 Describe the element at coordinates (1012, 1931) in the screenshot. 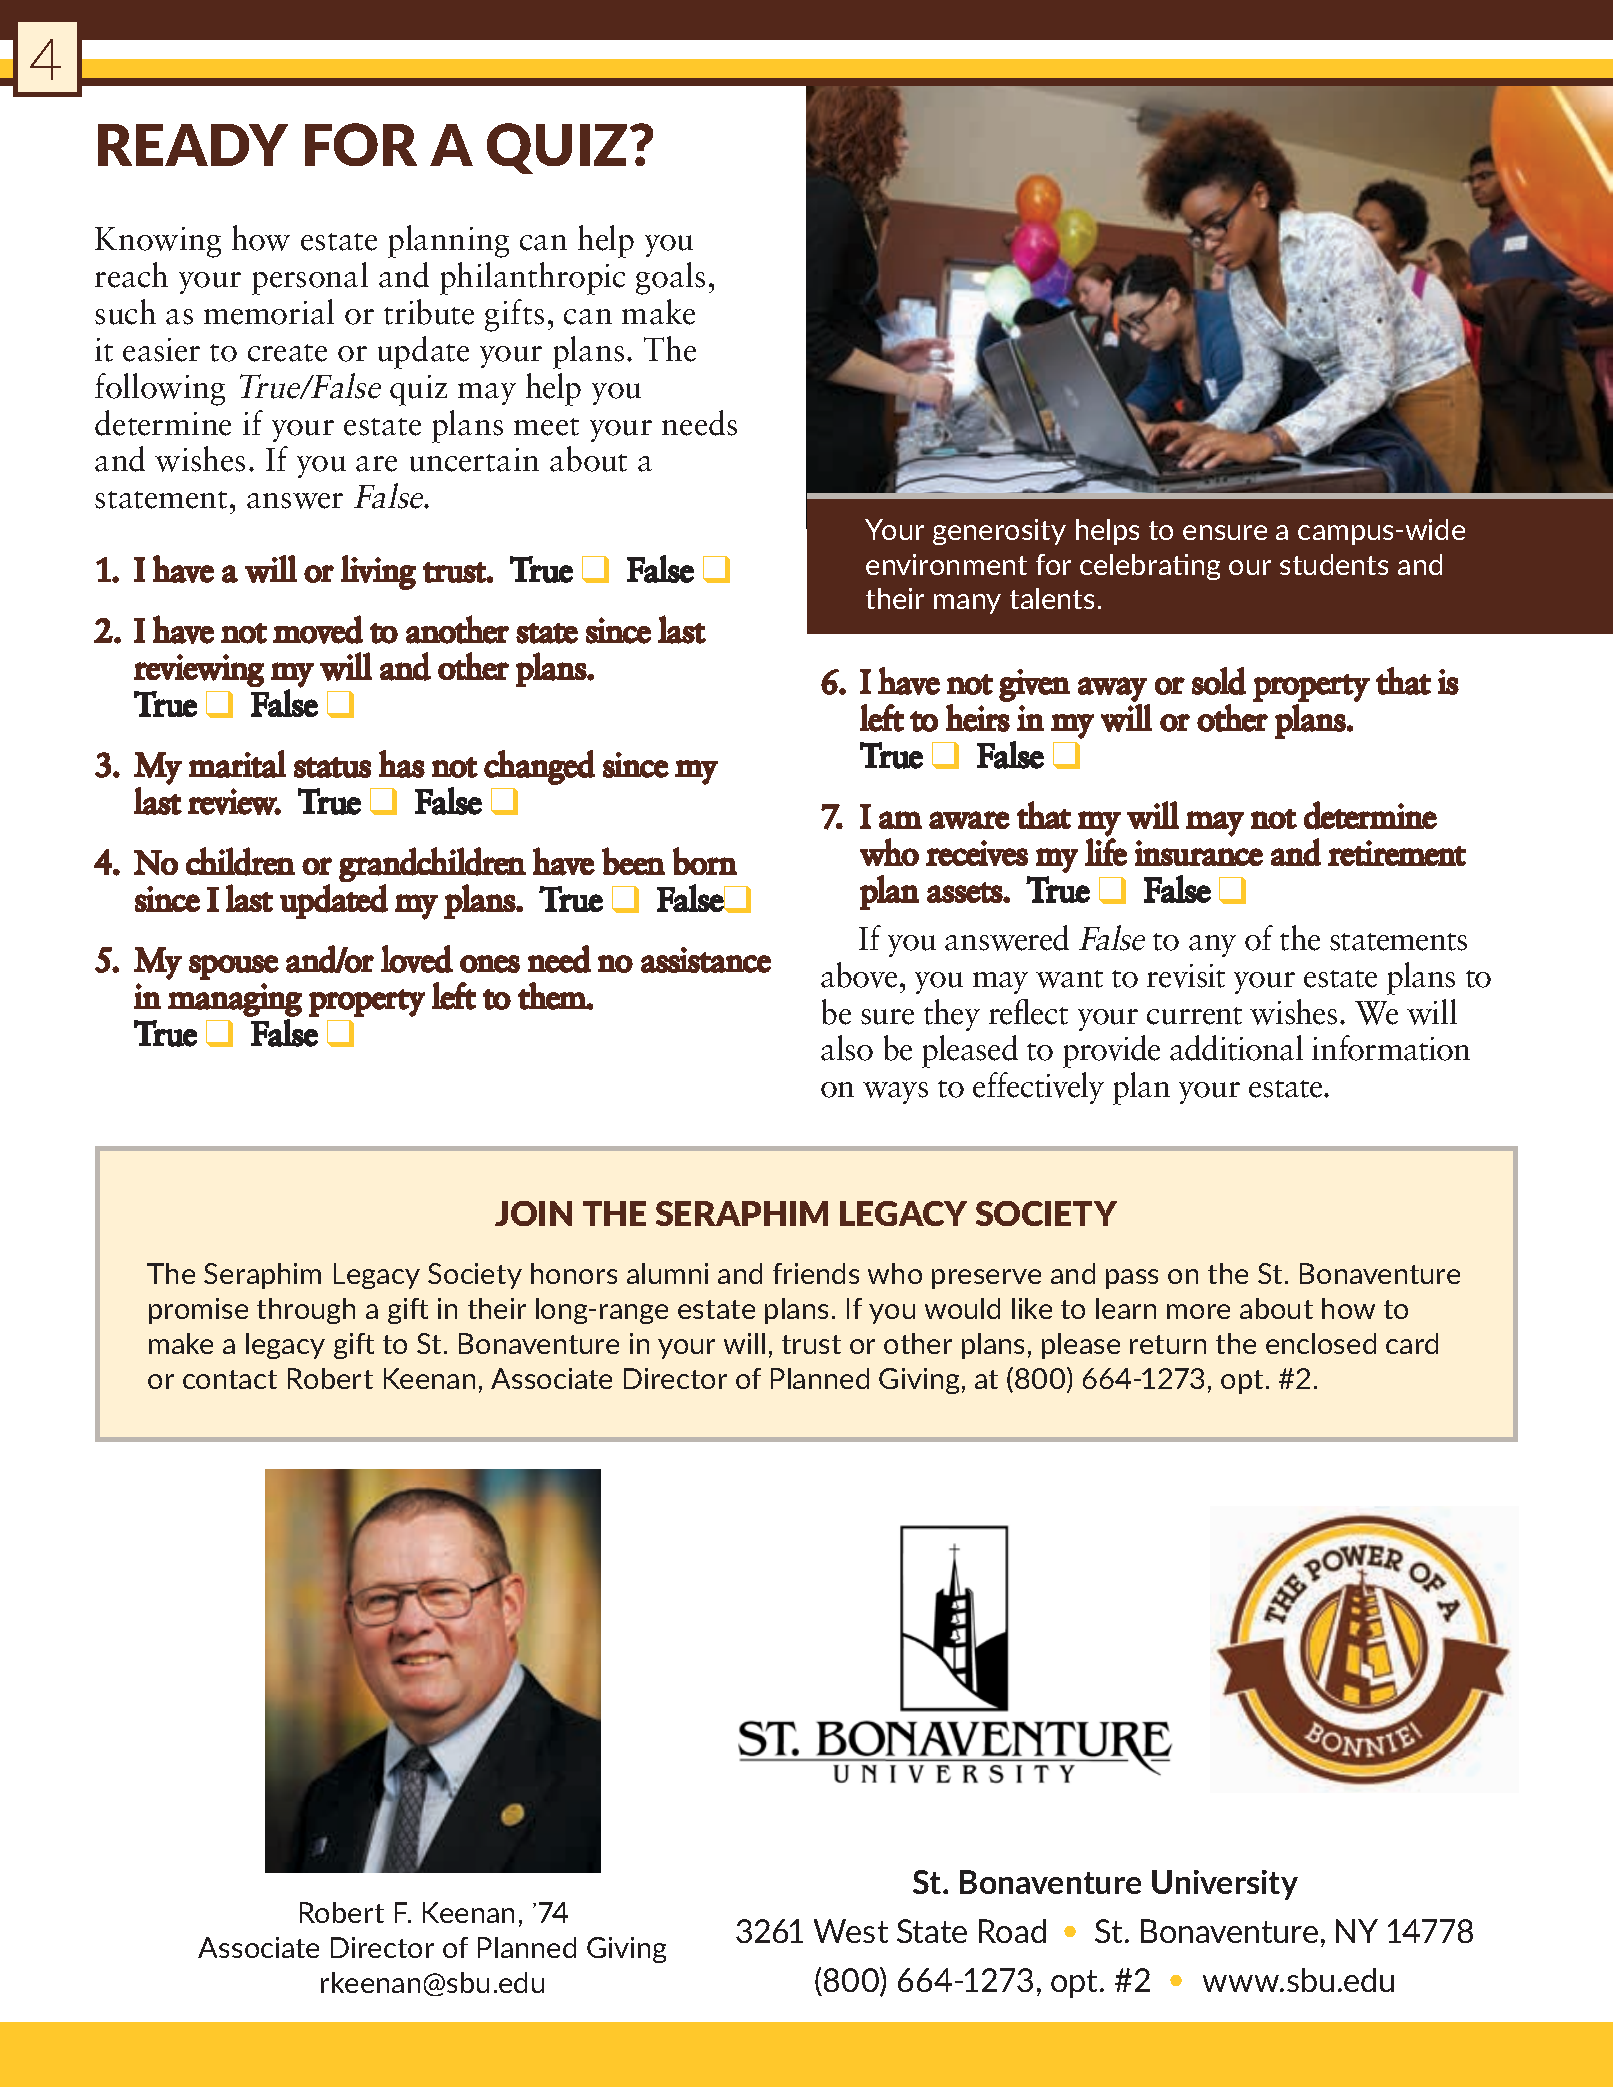

I see `Road` at that location.
